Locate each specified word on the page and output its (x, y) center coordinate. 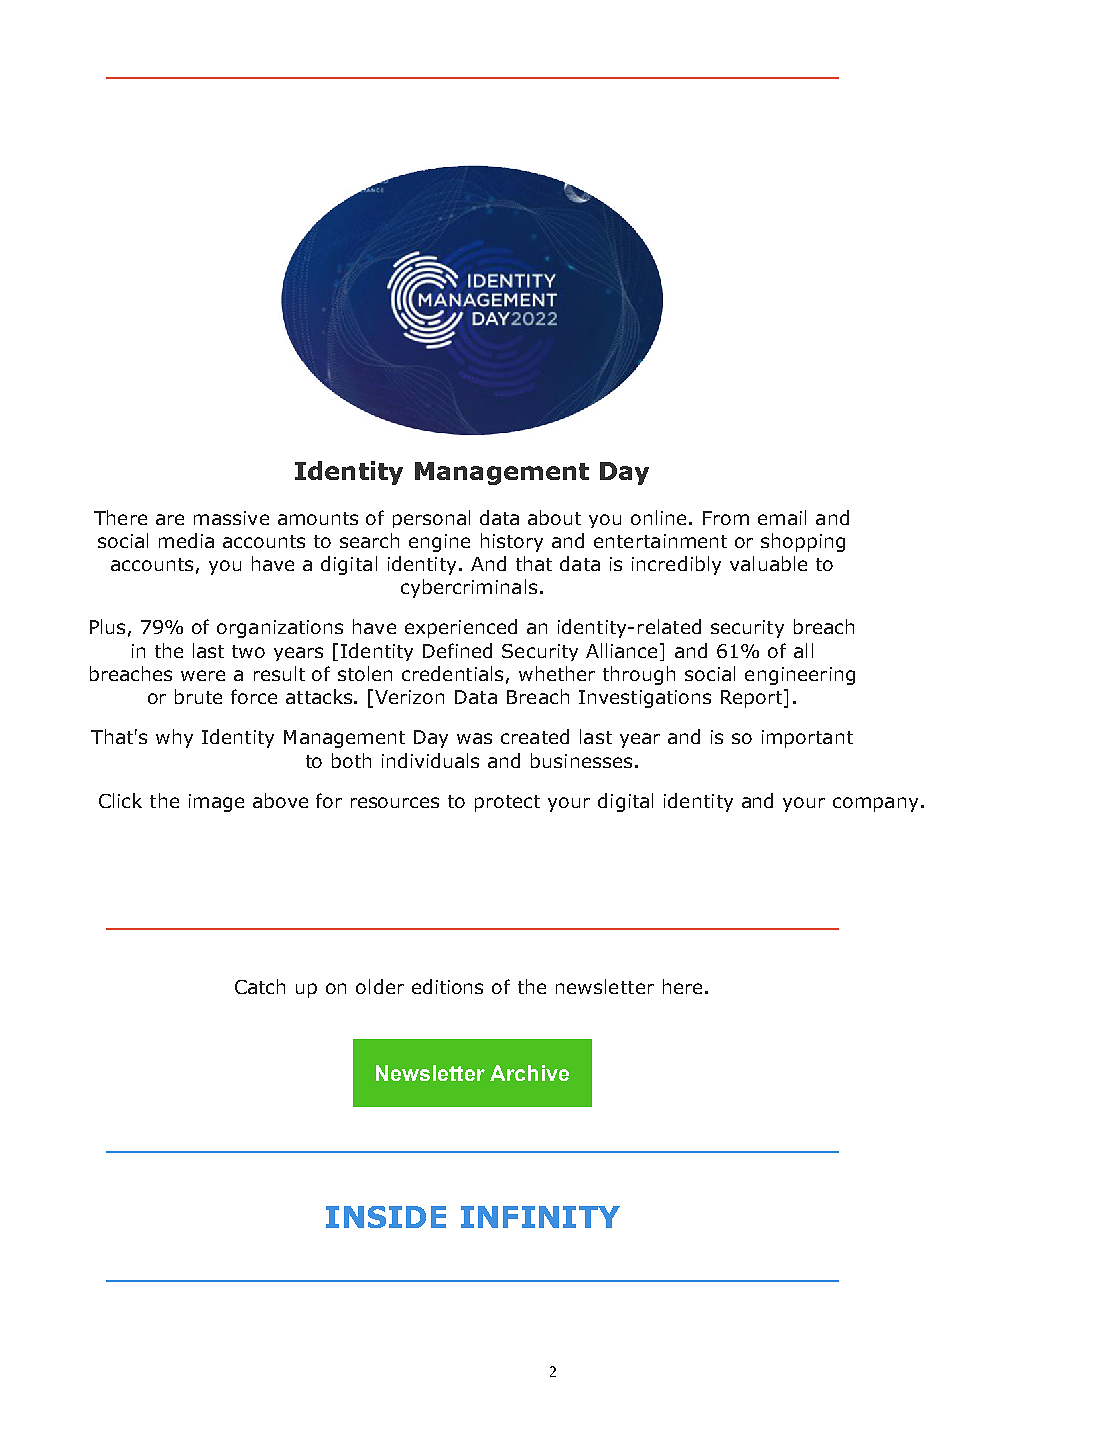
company (875, 804)
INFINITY (540, 1217)
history (512, 542)
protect (507, 803)
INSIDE (386, 1217)
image (216, 803)
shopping (803, 542)
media (186, 540)
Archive (529, 1073)
